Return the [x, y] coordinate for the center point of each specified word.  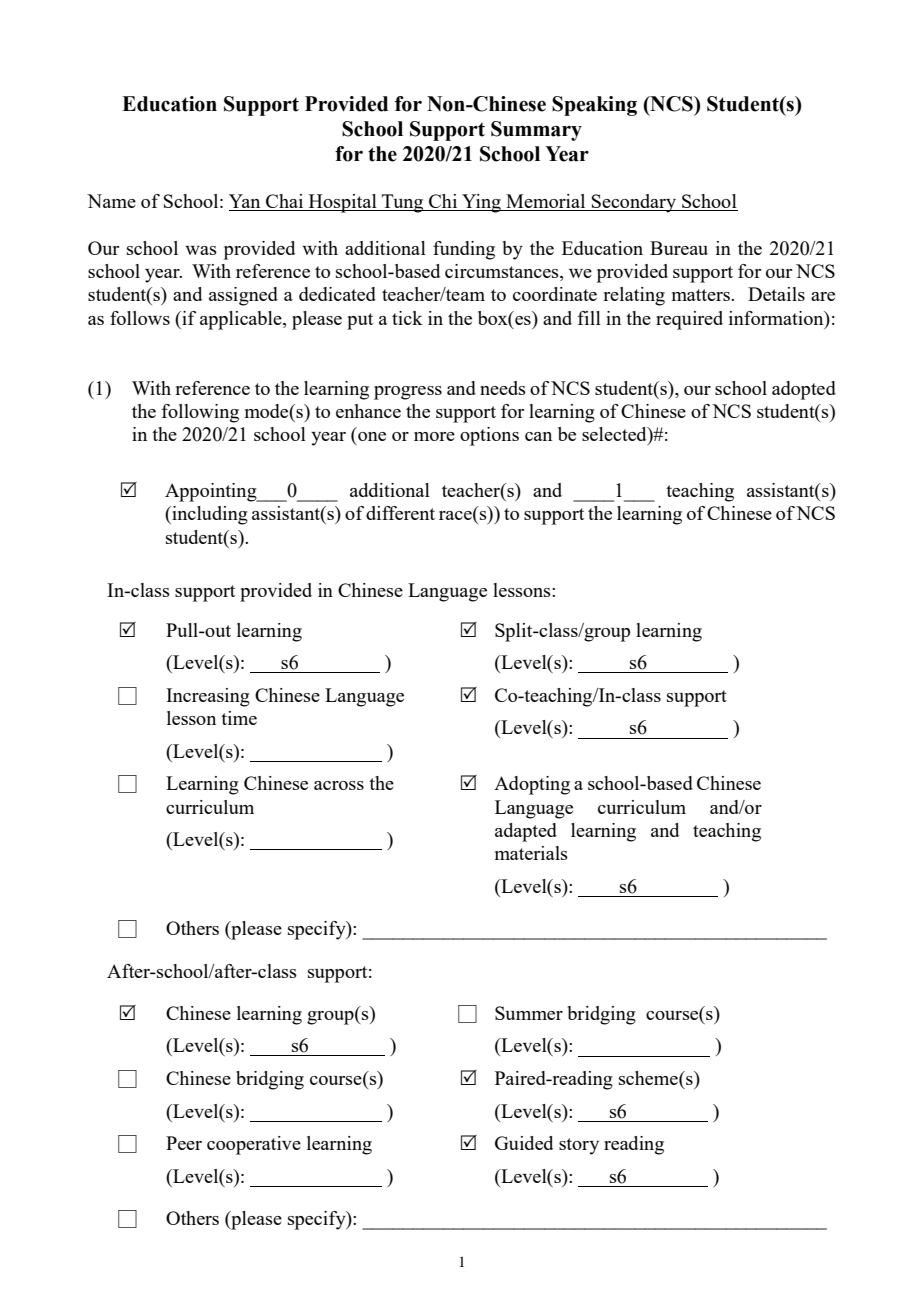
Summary [536, 131]
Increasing [208, 697]
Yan [246, 202]
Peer [184, 1143]
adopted [804, 390]
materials [531, 853]
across [339, 785]
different [400, 513]
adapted [526, 832]
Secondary [634, 203]
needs [503, 388]
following [200, 413]
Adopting [532, 785]
